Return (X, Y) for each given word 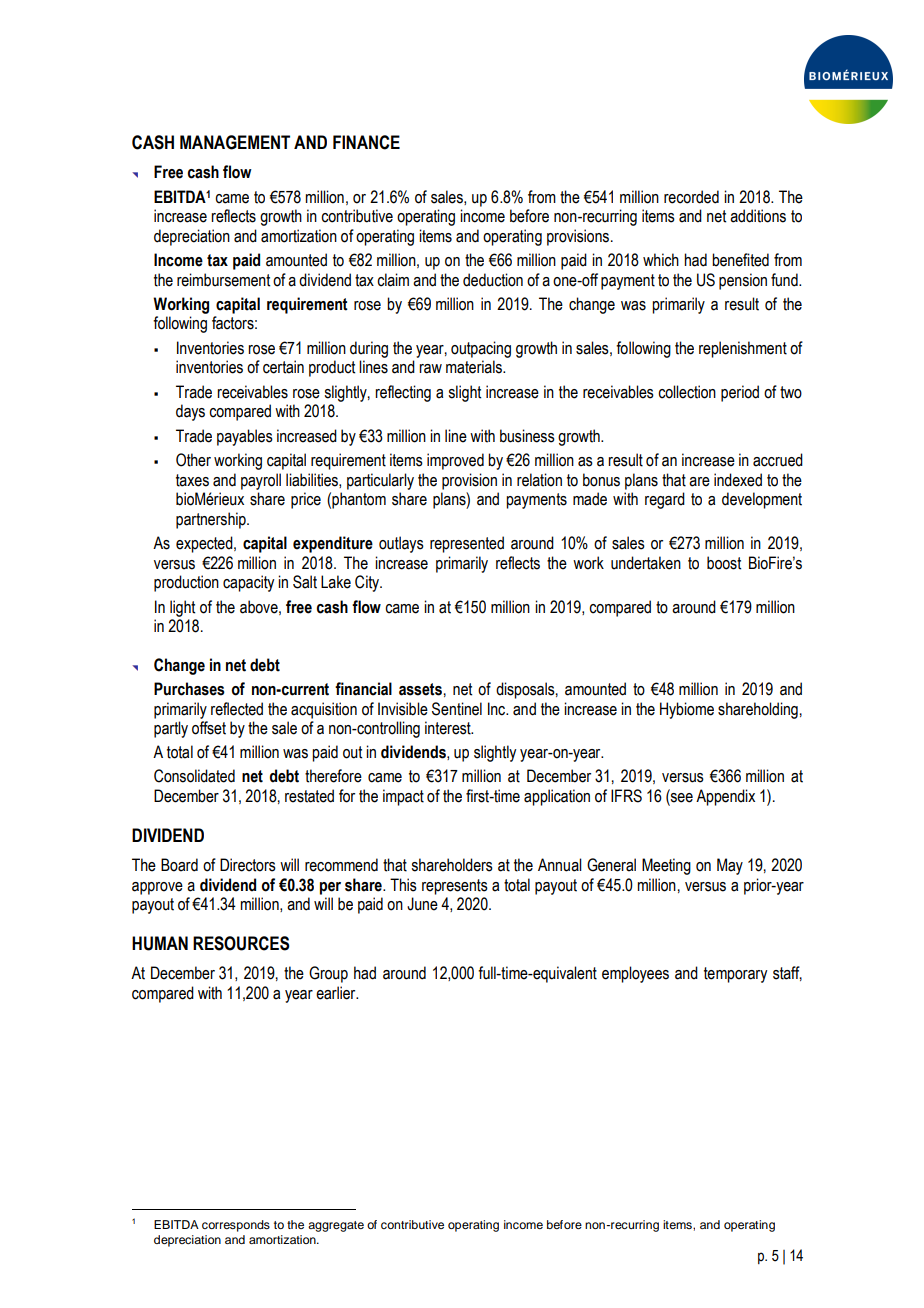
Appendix (725, 797)
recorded (691, 197)
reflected (237, 709)
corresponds (236, 1226)
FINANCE (366, 142)
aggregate (336, 1226)
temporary (735, 975)
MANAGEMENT (235, 142)
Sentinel (457, 709)
